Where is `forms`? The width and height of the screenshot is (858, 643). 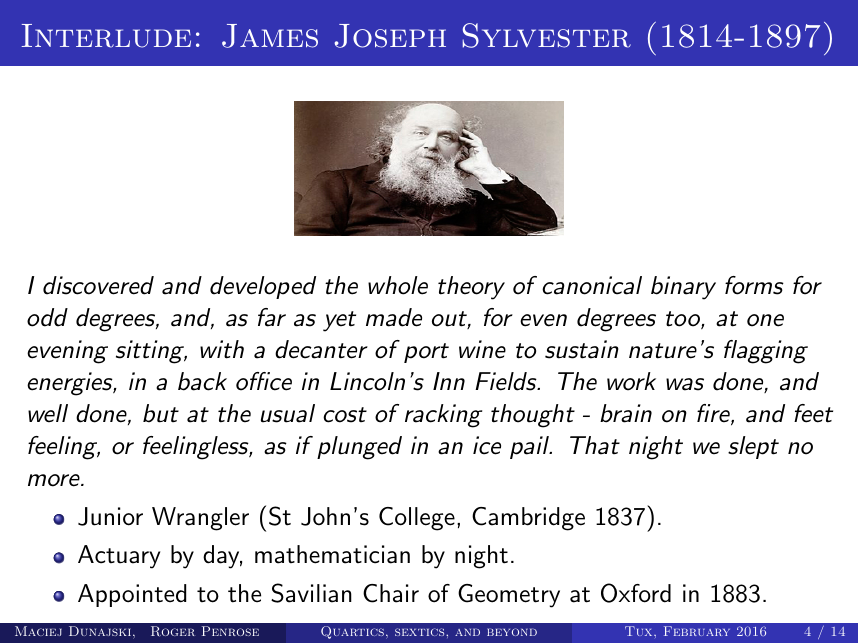
forms is located at coordinates (754, 285).
